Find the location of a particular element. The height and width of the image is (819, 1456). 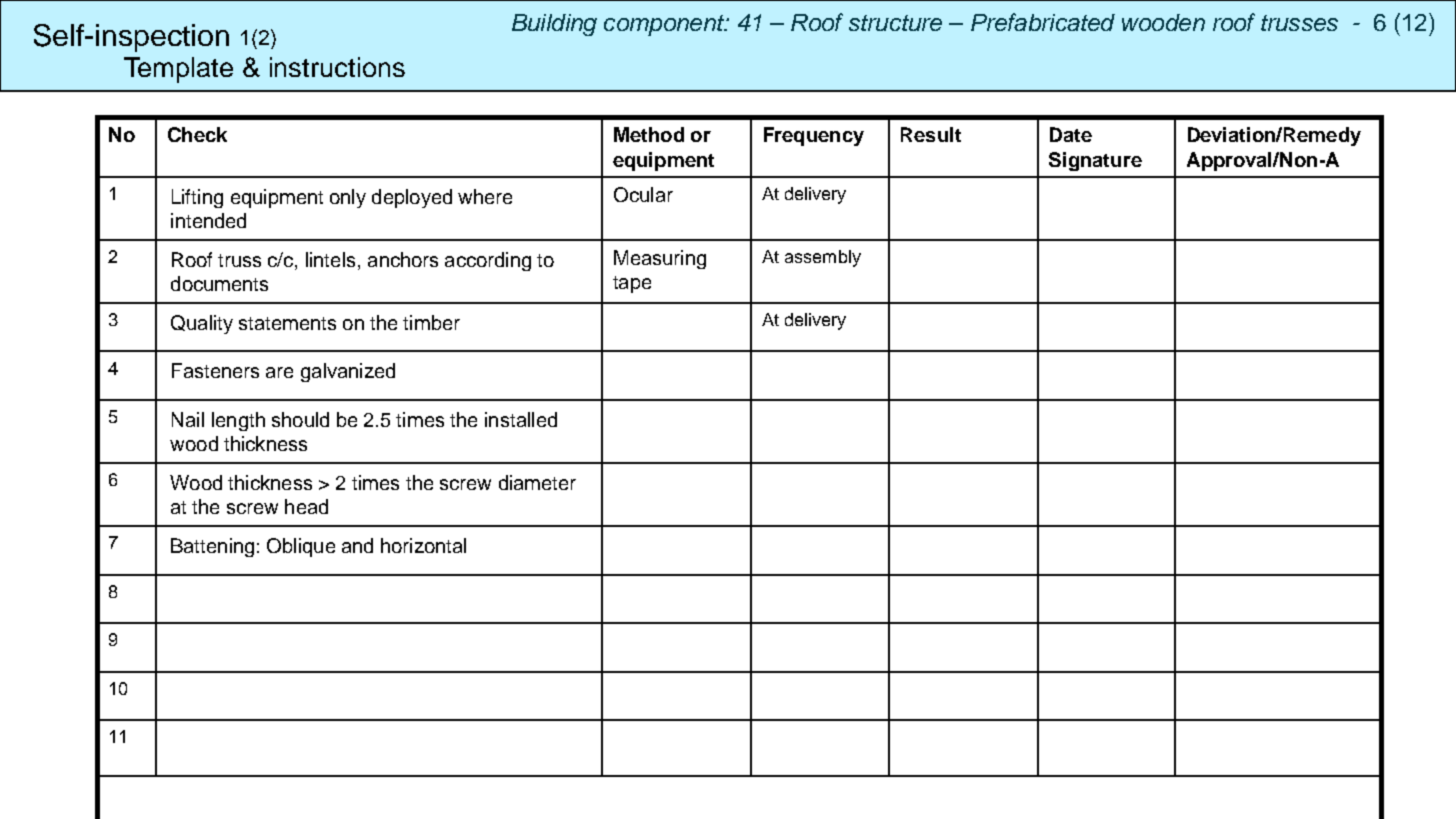

instructions is located at coordinates (337, 67).
